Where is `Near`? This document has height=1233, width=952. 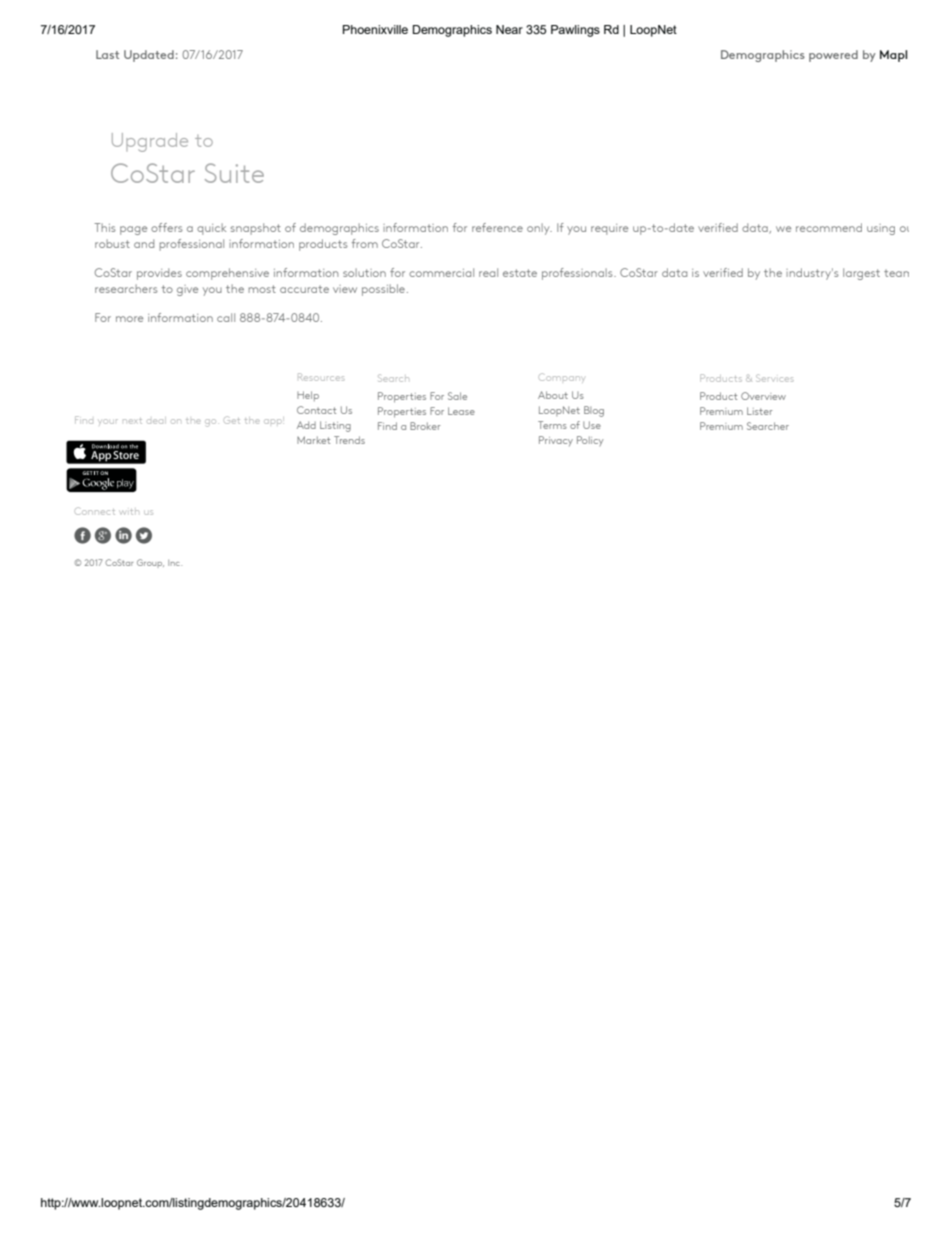 Near is located at coordinates (509, 29).
